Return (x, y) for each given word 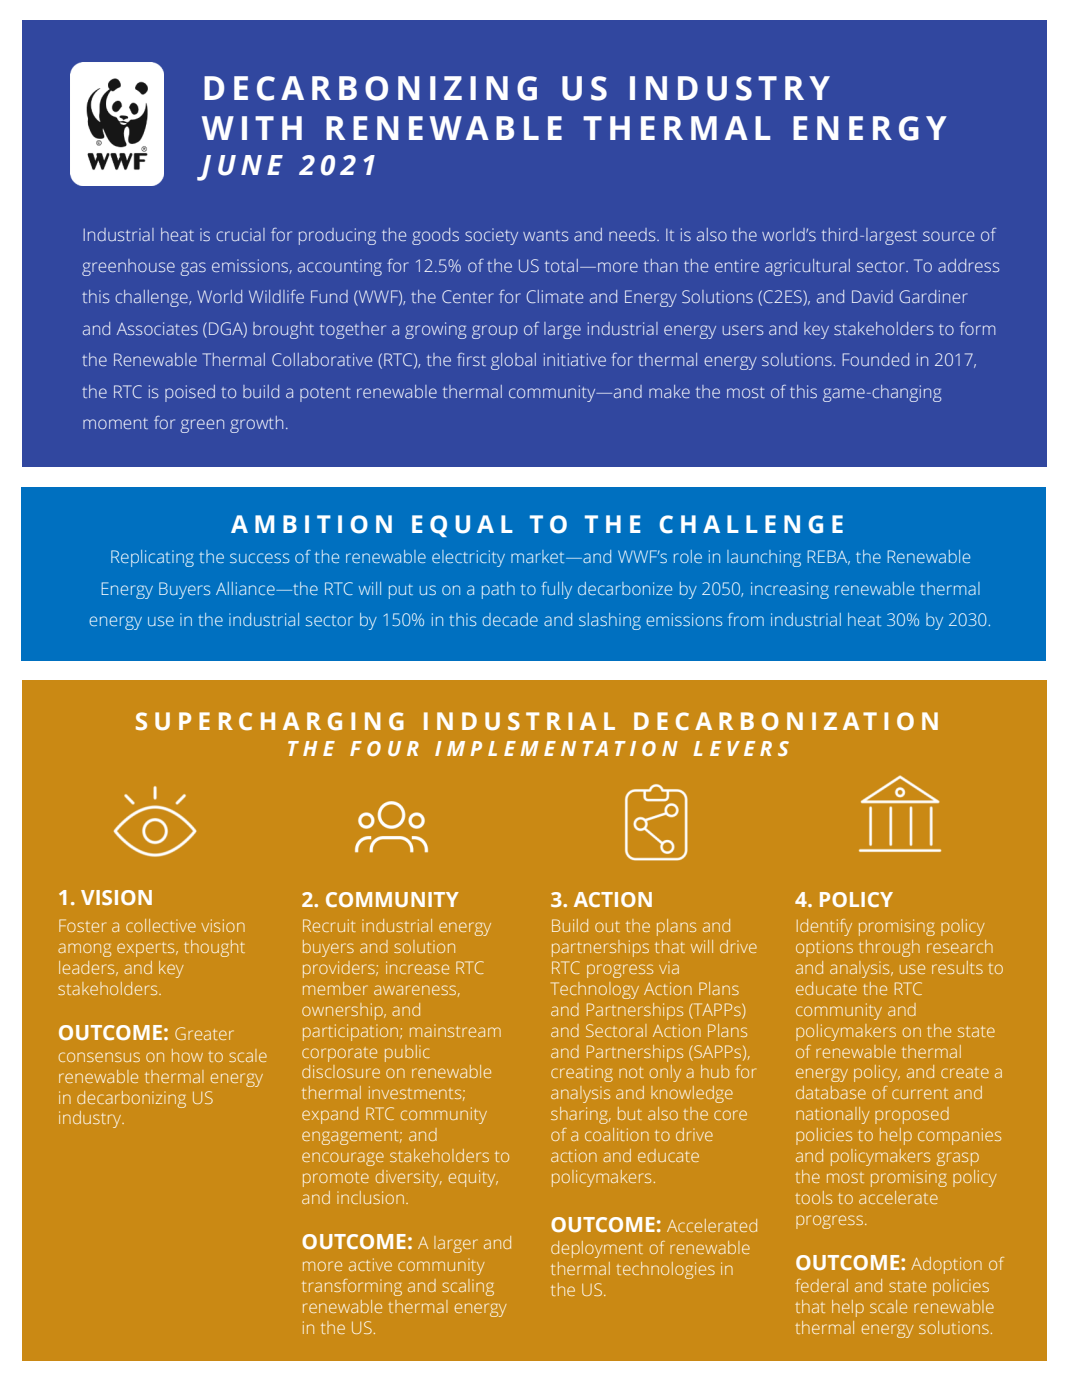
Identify (824, 927)
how (187, 1055)
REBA (828, 557)
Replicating (152, 558)
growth (256, 424)
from (746, 619)
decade (510, 619)
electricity (468, 558)
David (872, 296)
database (831, 1092)
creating (582, 1073)
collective (161, 925)
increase (417, 967)
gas (193, 269)
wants (545, 235)
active (370, 1264)
